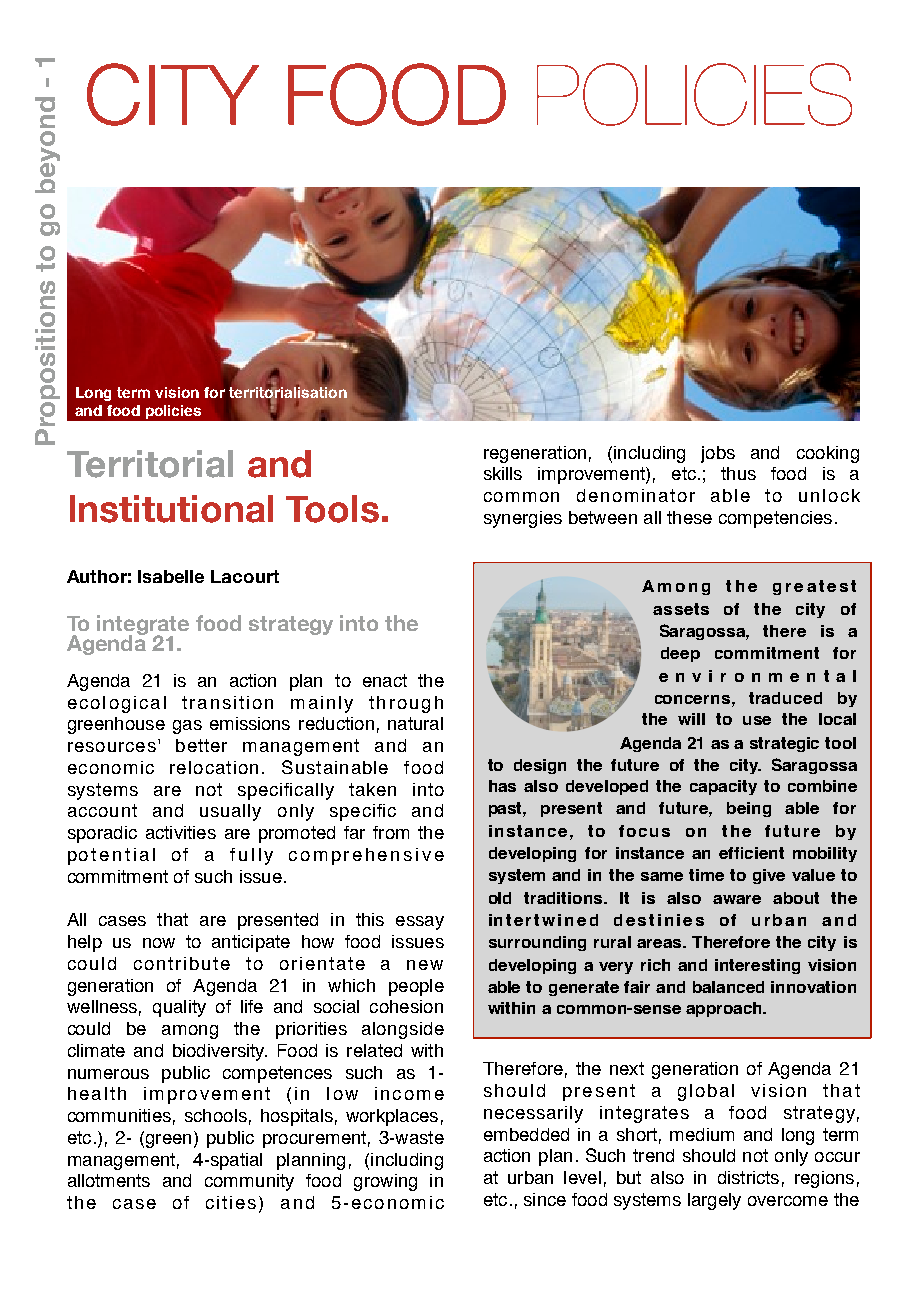  Describe the element at coordinates (171, 509) in the image. I see `Institutional` at that location.
